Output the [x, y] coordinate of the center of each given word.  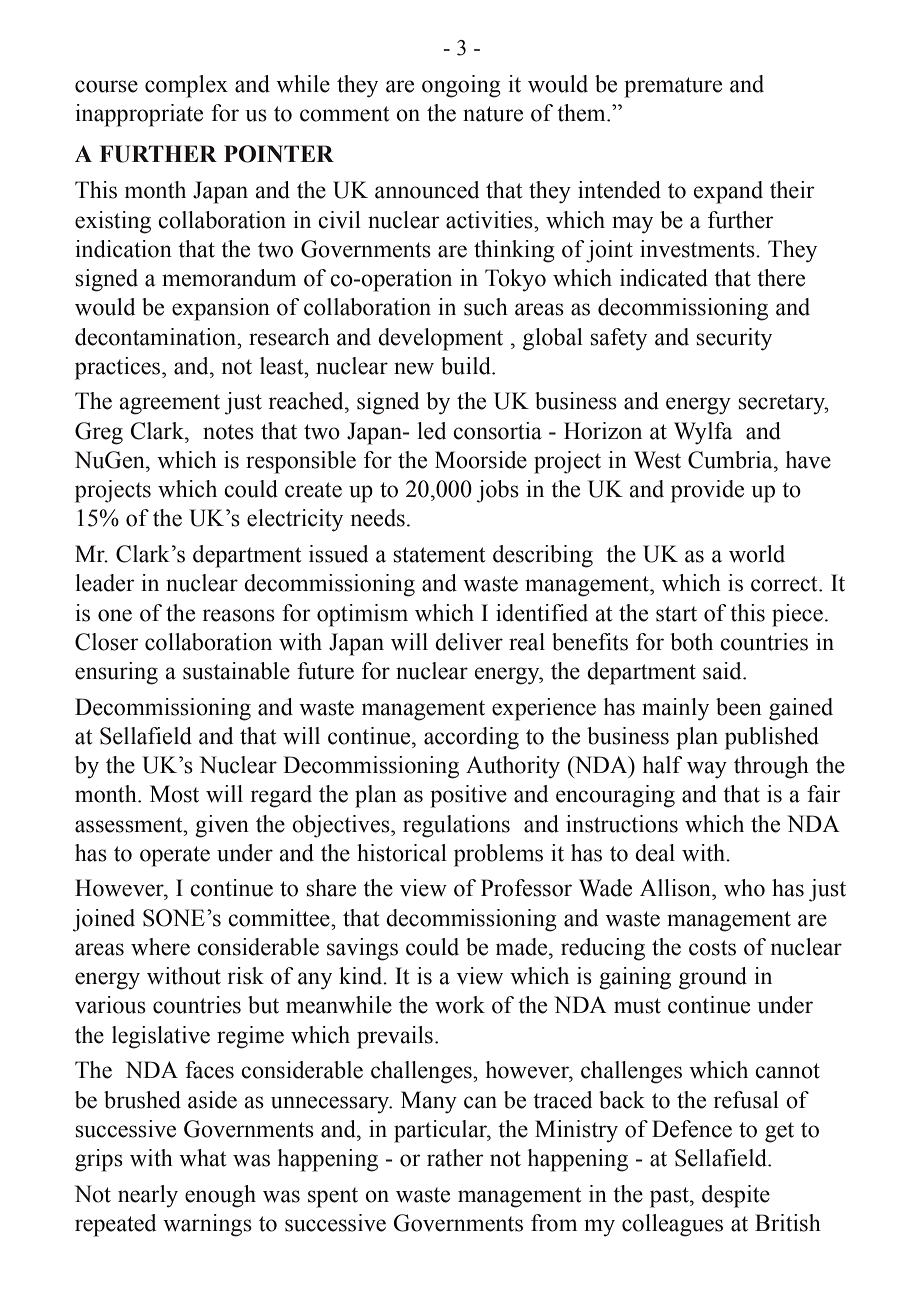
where [160, 947]
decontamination [157, 337]
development [440, 339]
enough [220, 1196]
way [707, 770]
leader [105, 583]
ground [713, 978]
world [757, 554]
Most [174, 794]
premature [673, 87]
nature [493, 114]
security [734, 339]
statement [439, 555]
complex [186, 86]
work [460, 1005]
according [471, 738]
